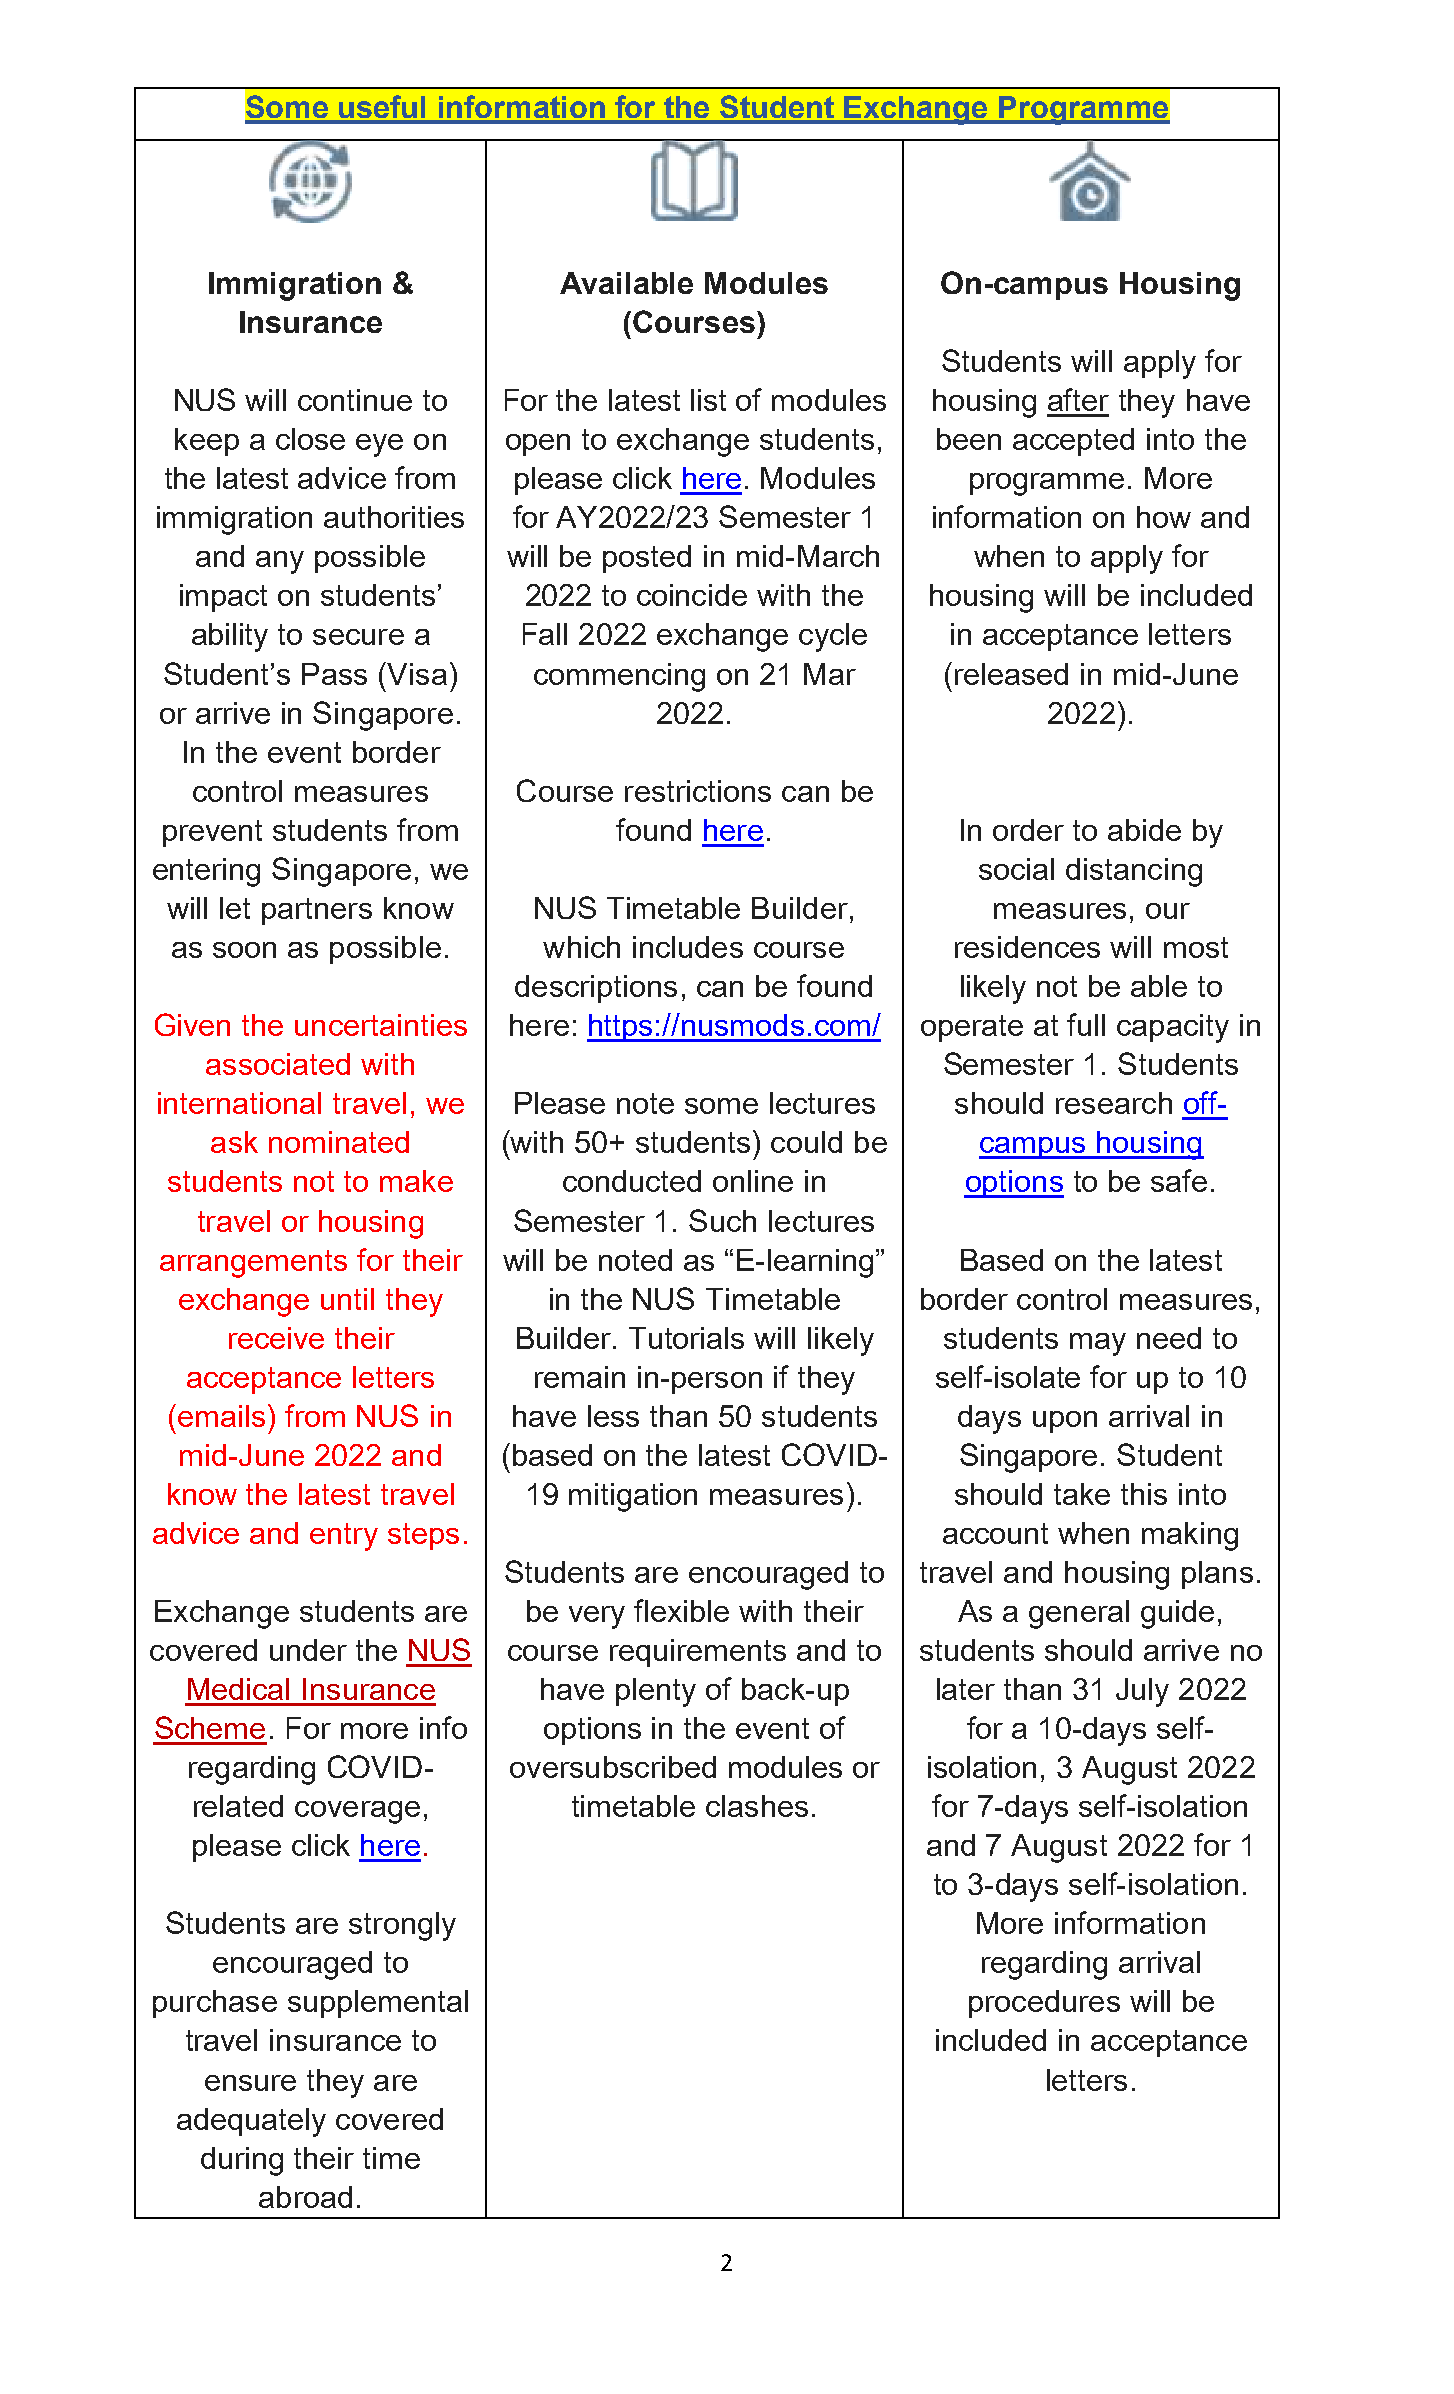 Image resolution: width=1454 pixels, height=2394 pixels. What do you see at coordinates (708, 400) in the document?
I see `list` at bounding box center [708, 400].
